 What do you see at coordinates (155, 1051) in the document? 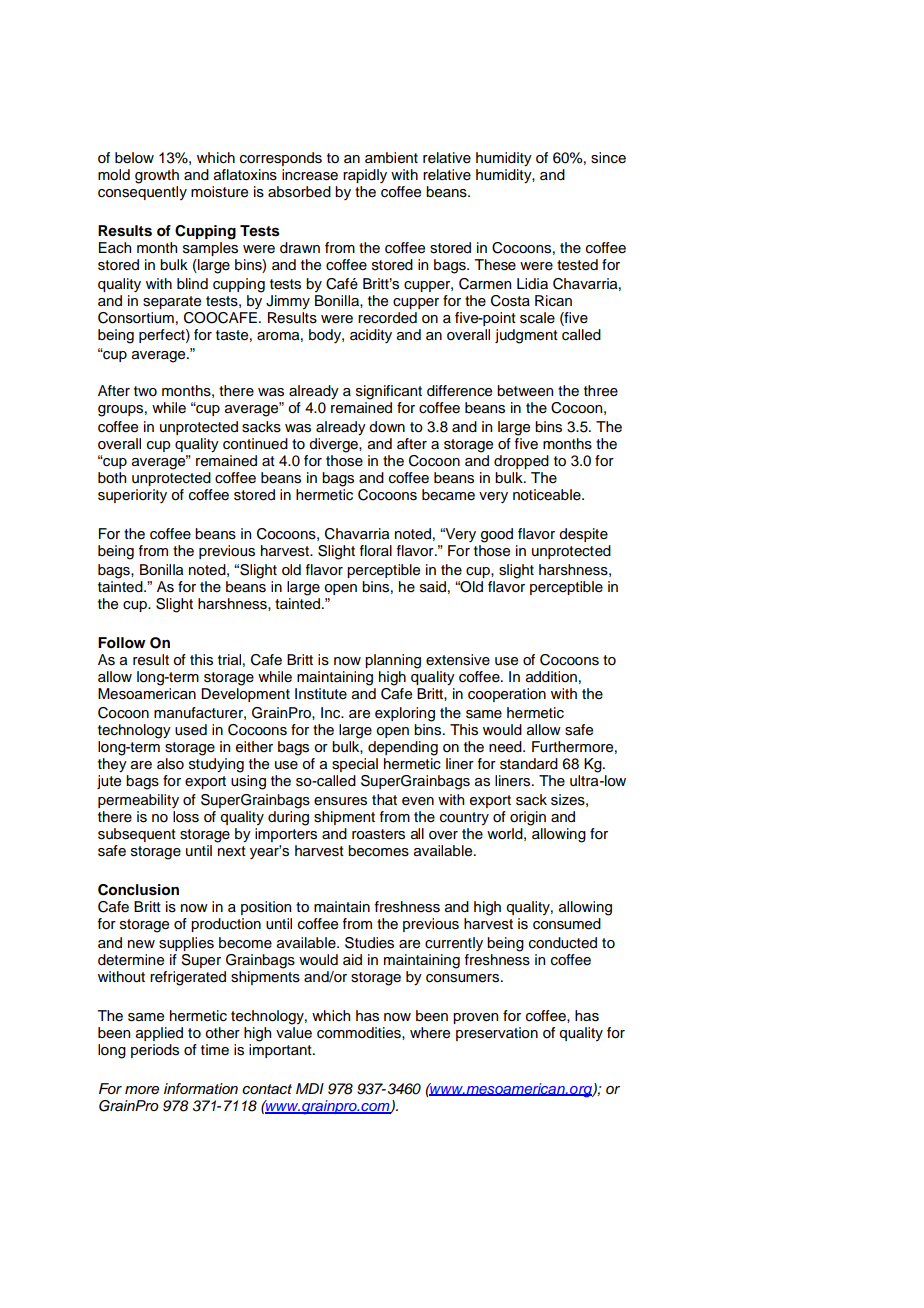
I see `periods` at bounding box center [155, 1051].
